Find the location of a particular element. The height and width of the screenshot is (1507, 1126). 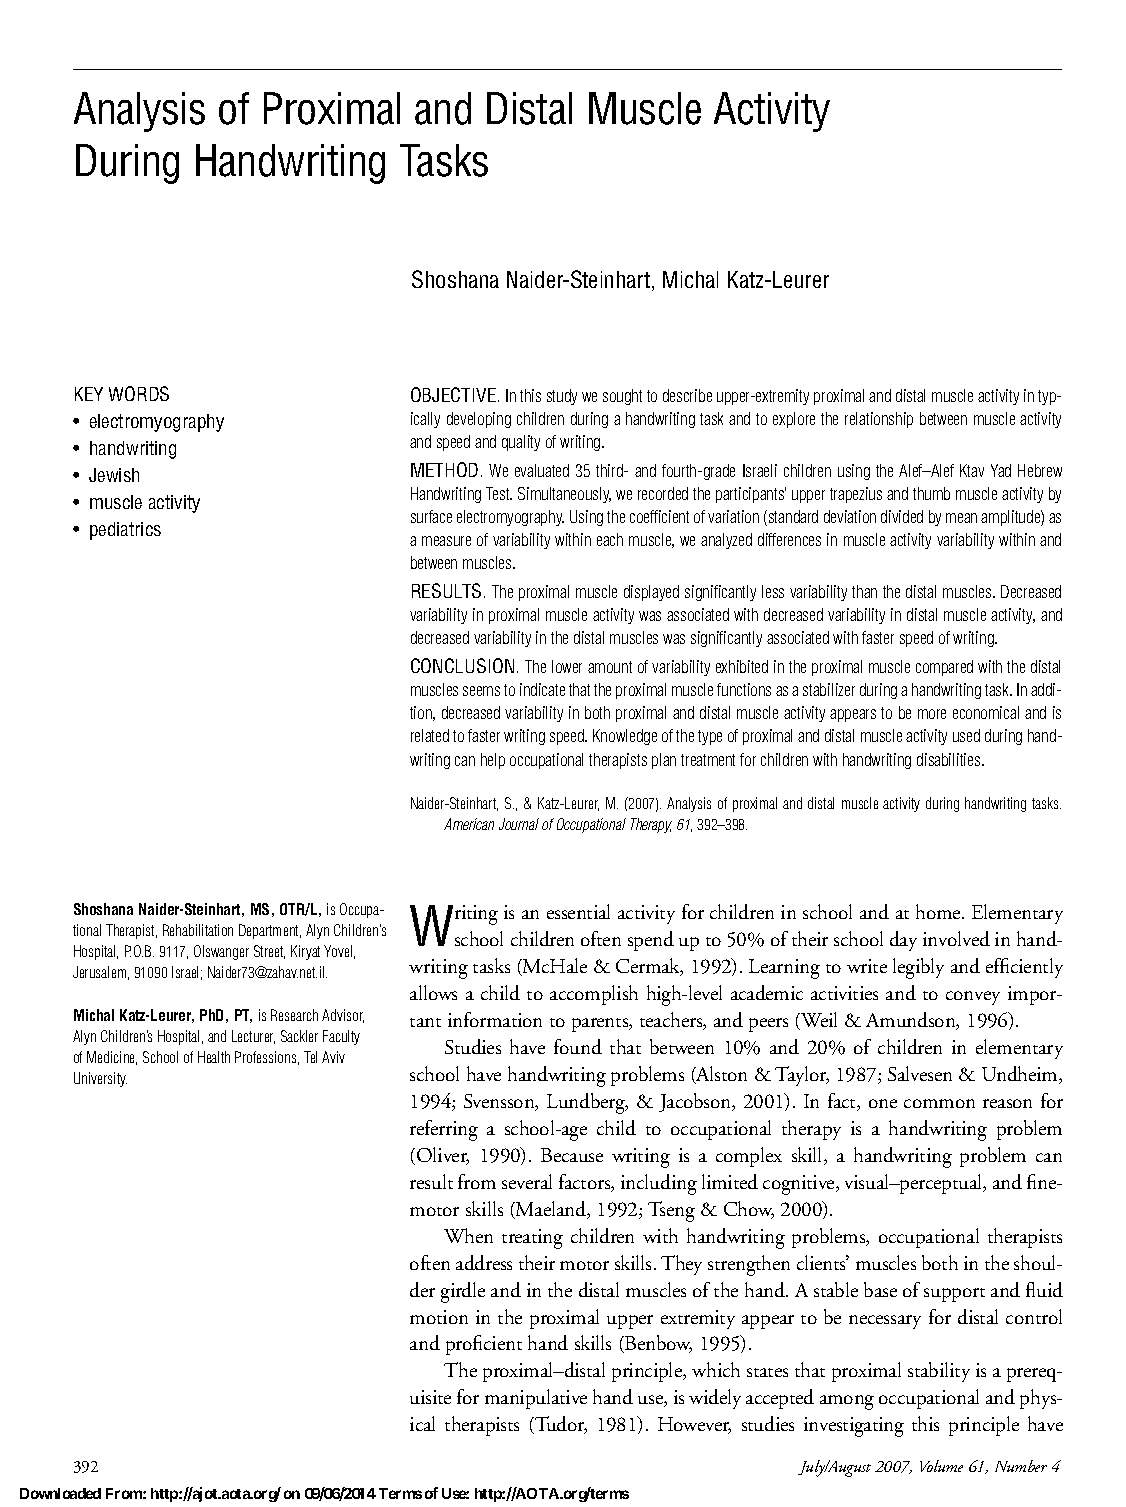

Tudor is located at coordinates (560, 1425).
